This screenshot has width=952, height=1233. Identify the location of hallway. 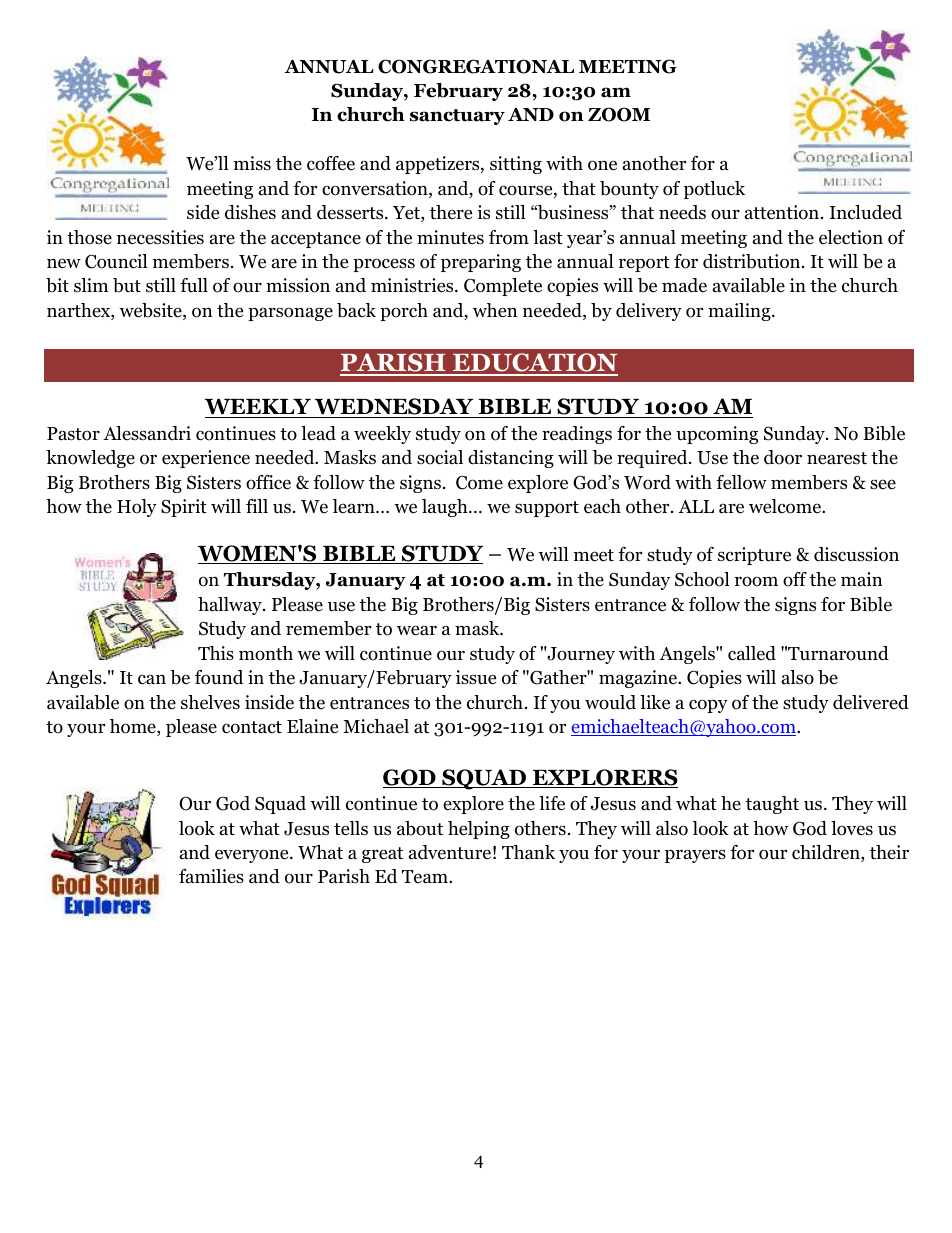
(231, 606).
